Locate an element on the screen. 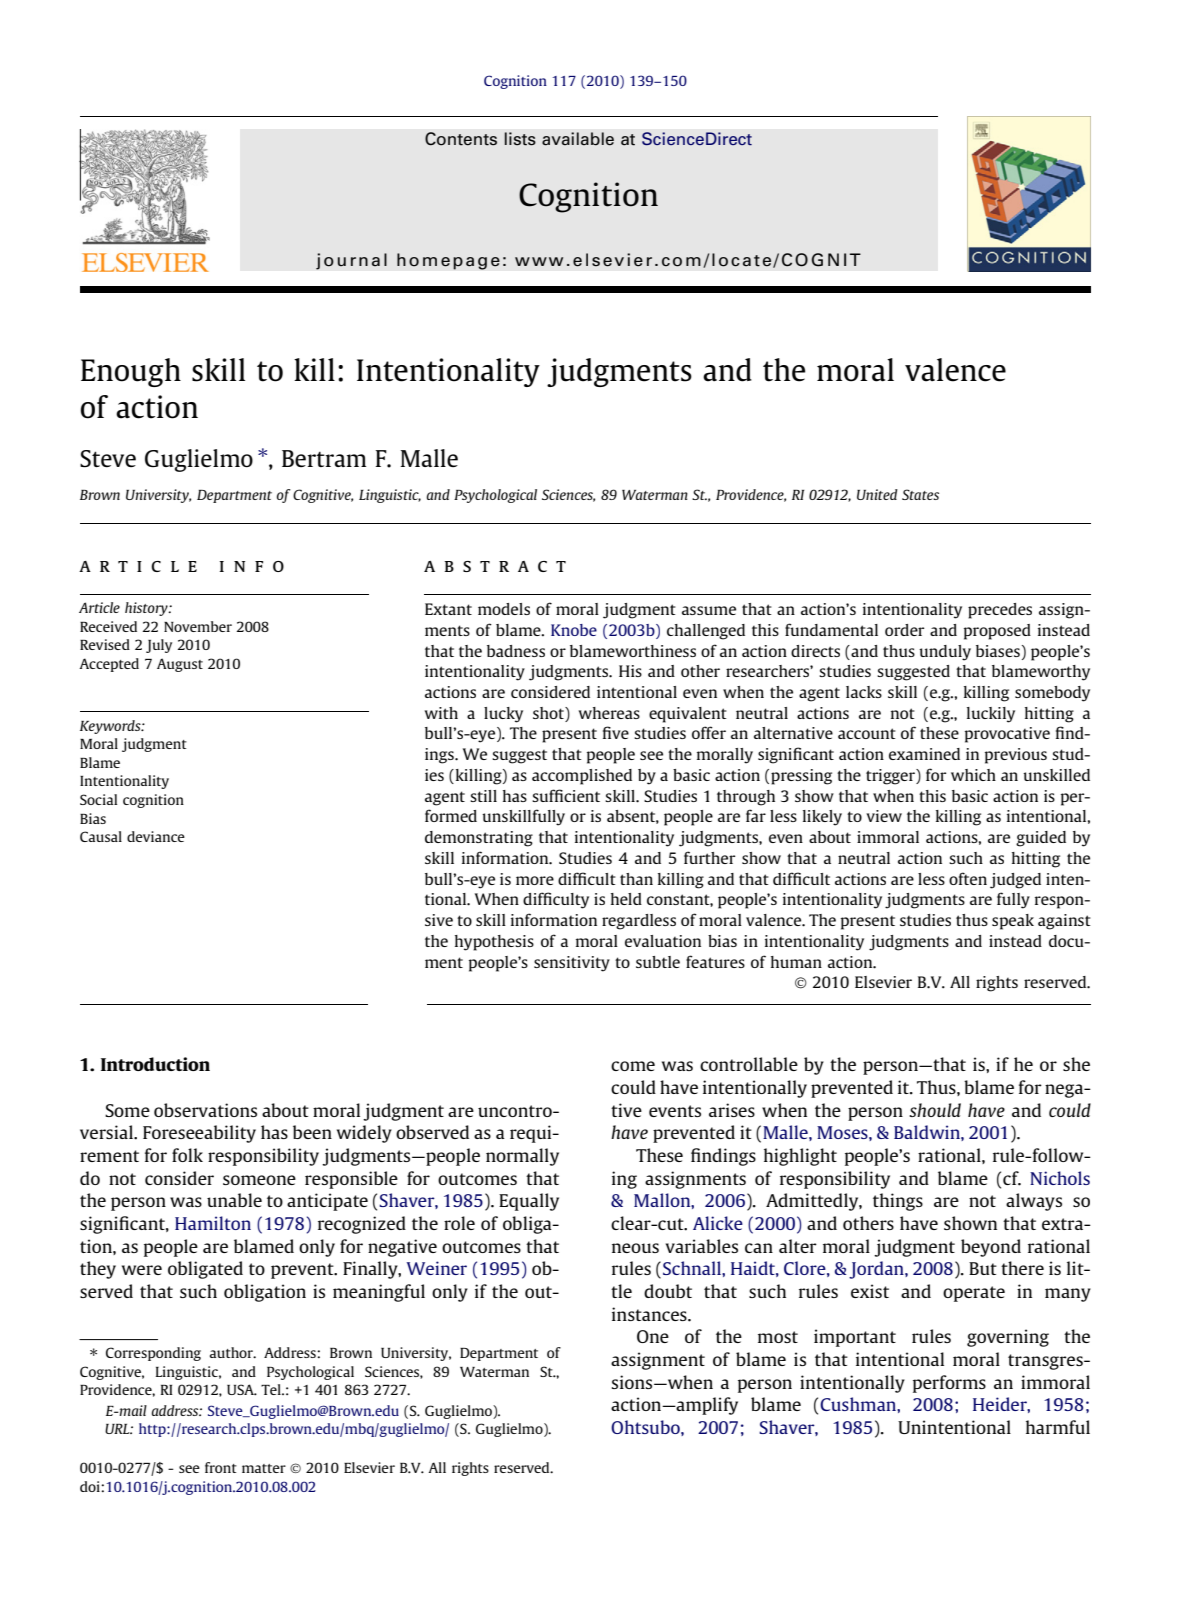  deviance is located at coordinates (156, 836).
